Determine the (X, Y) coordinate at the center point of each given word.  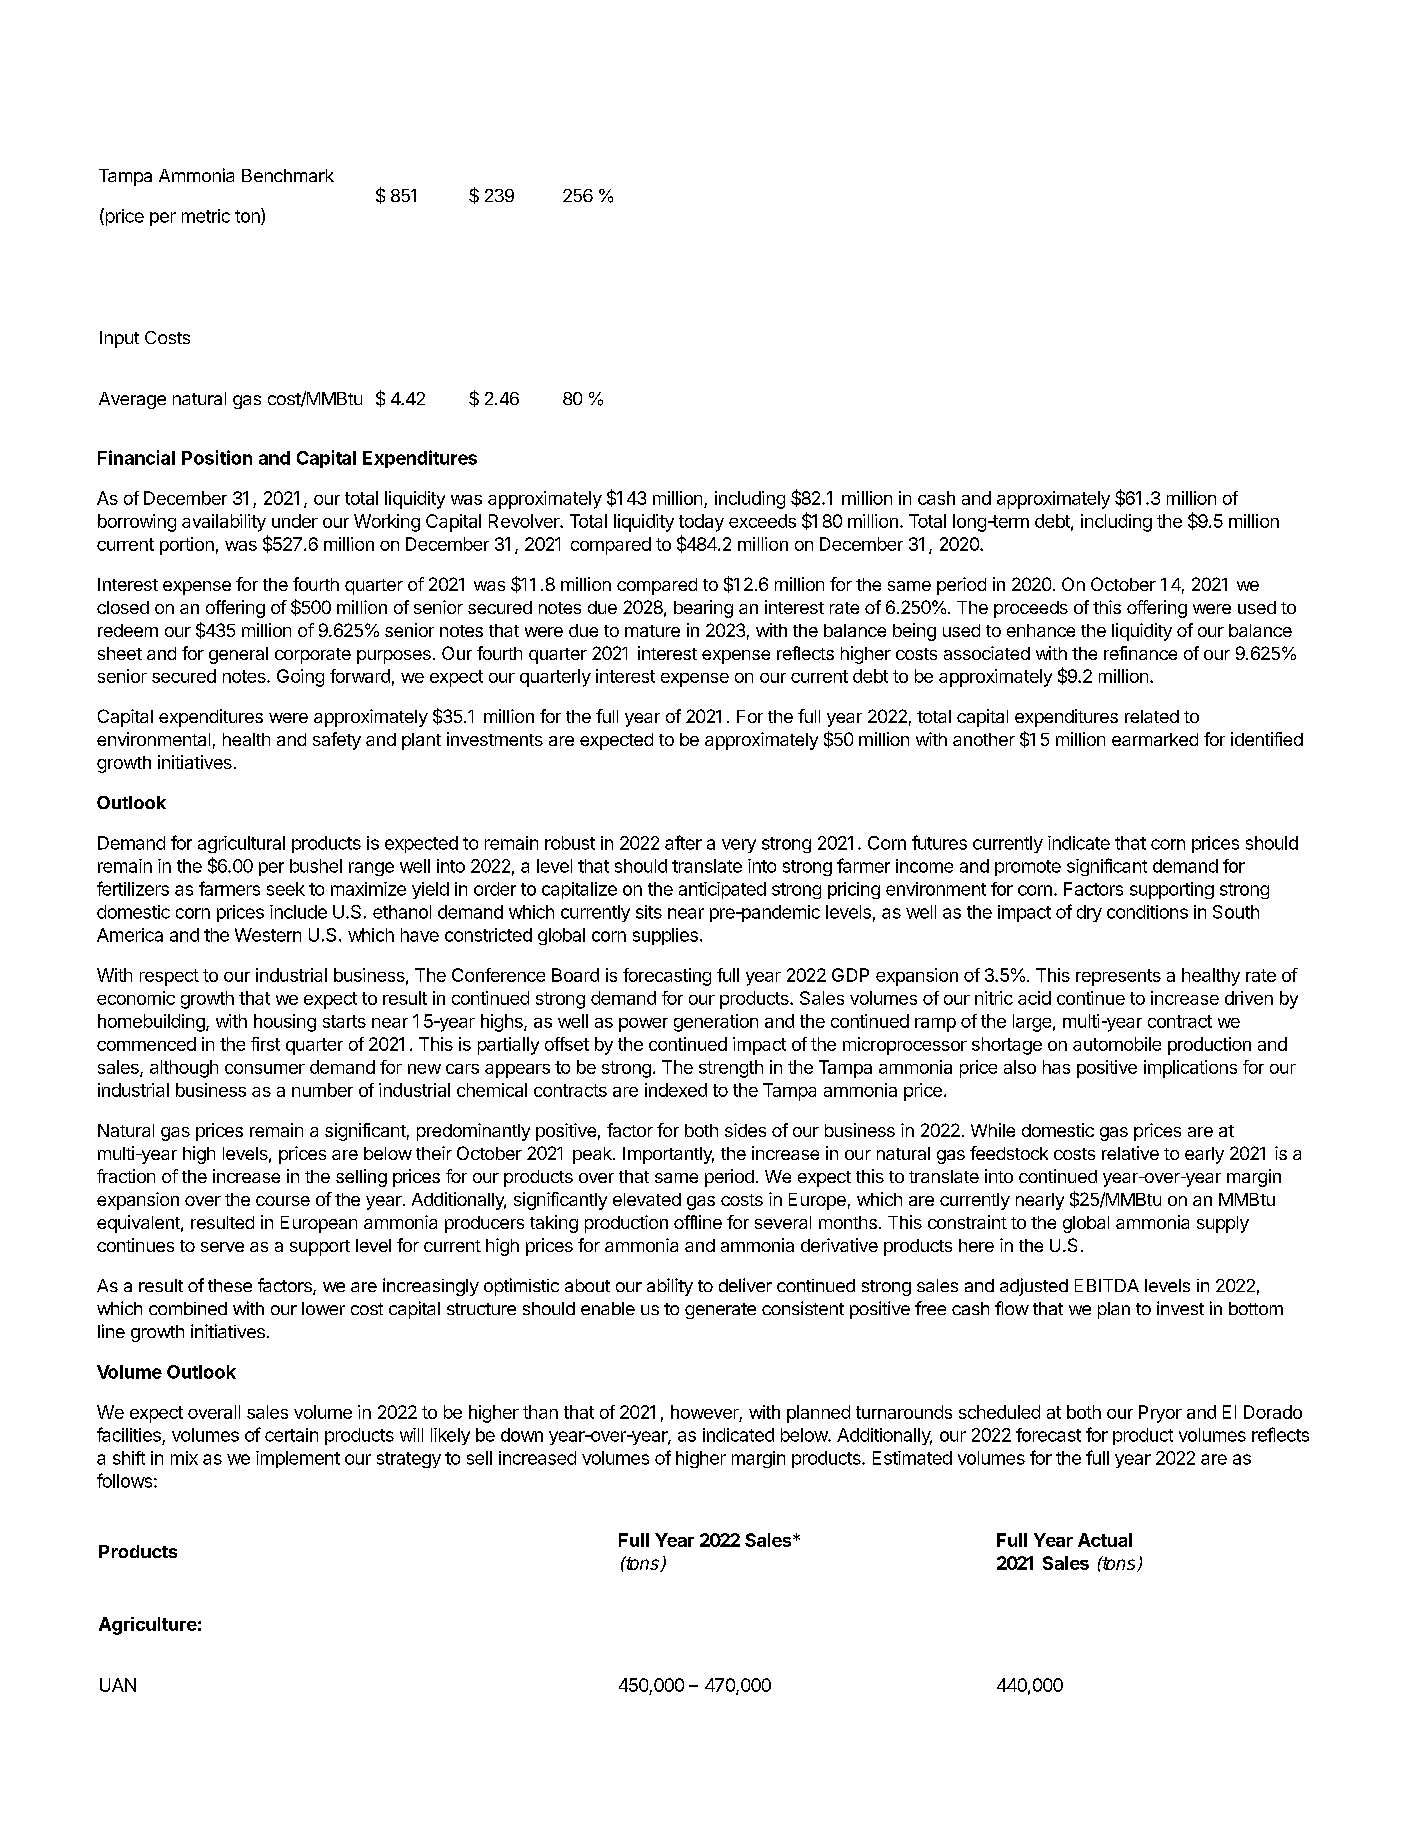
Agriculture (148, 1626)
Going (300, 678)
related (1152, 716)
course (283, 1201)
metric (206, 216)
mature (652, 631)
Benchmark (288, 175)
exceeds (762, 521)
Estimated (912, 1458)
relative (1130, 1153)
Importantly (668, 1155)
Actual (1105, 1540)
